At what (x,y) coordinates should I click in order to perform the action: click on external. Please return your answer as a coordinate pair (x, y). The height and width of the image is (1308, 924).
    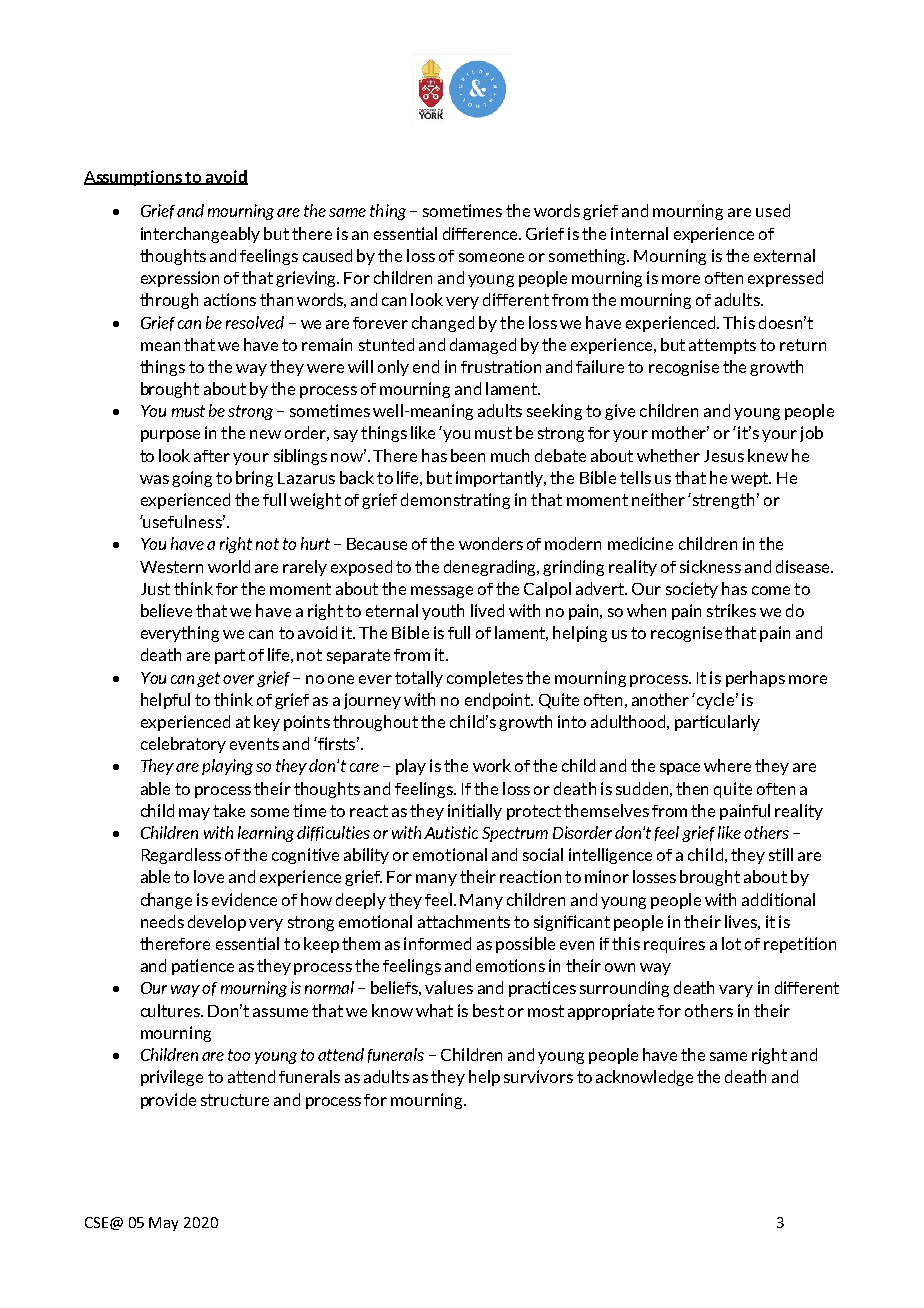
    Looking at the image, I should click on (784, 255).
